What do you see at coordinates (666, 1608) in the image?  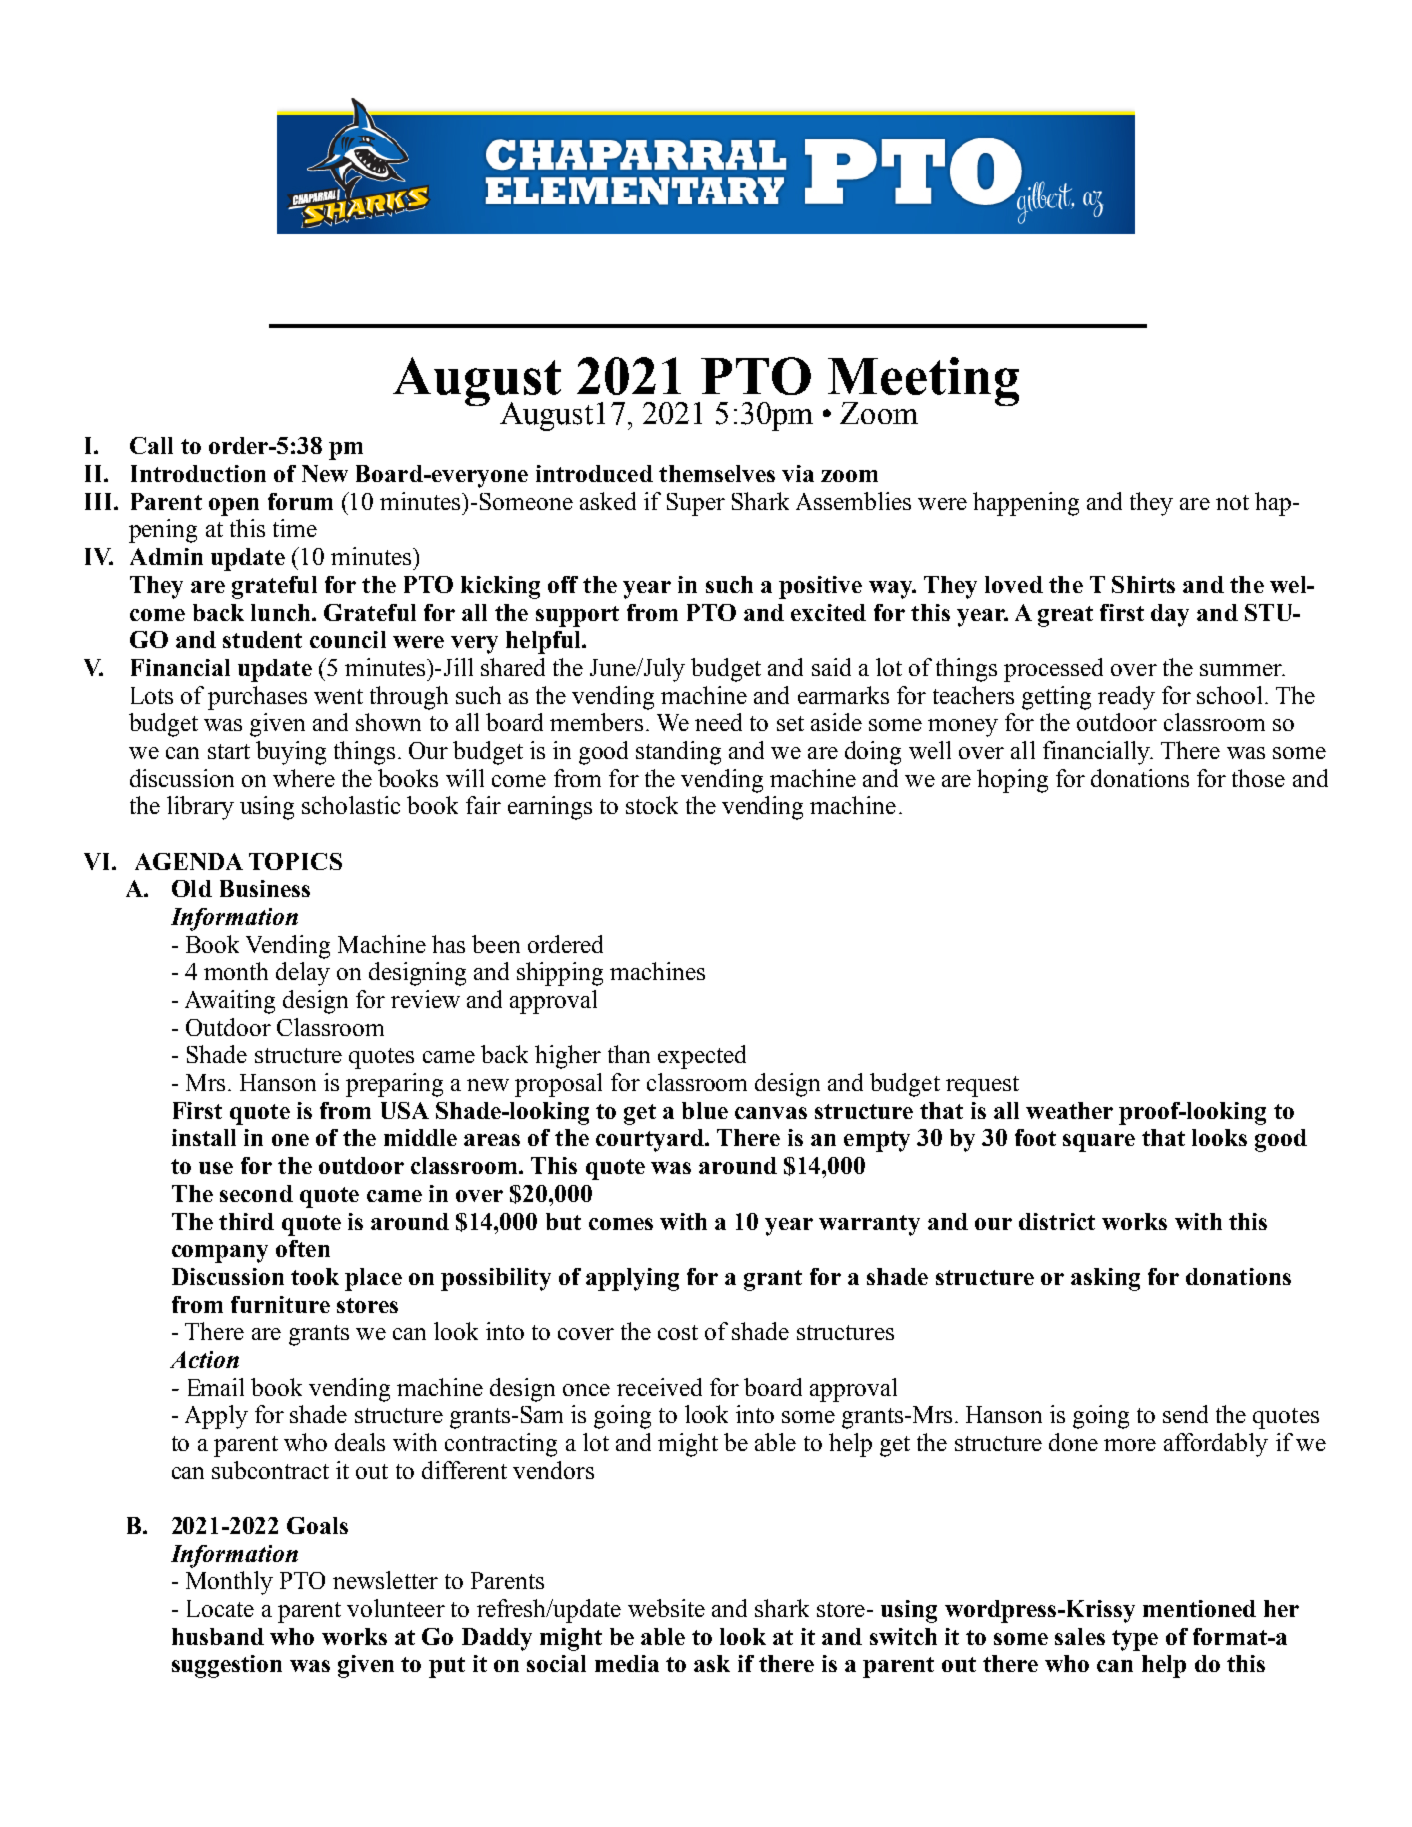 I see `website` at bounding box center [666, 1608].
